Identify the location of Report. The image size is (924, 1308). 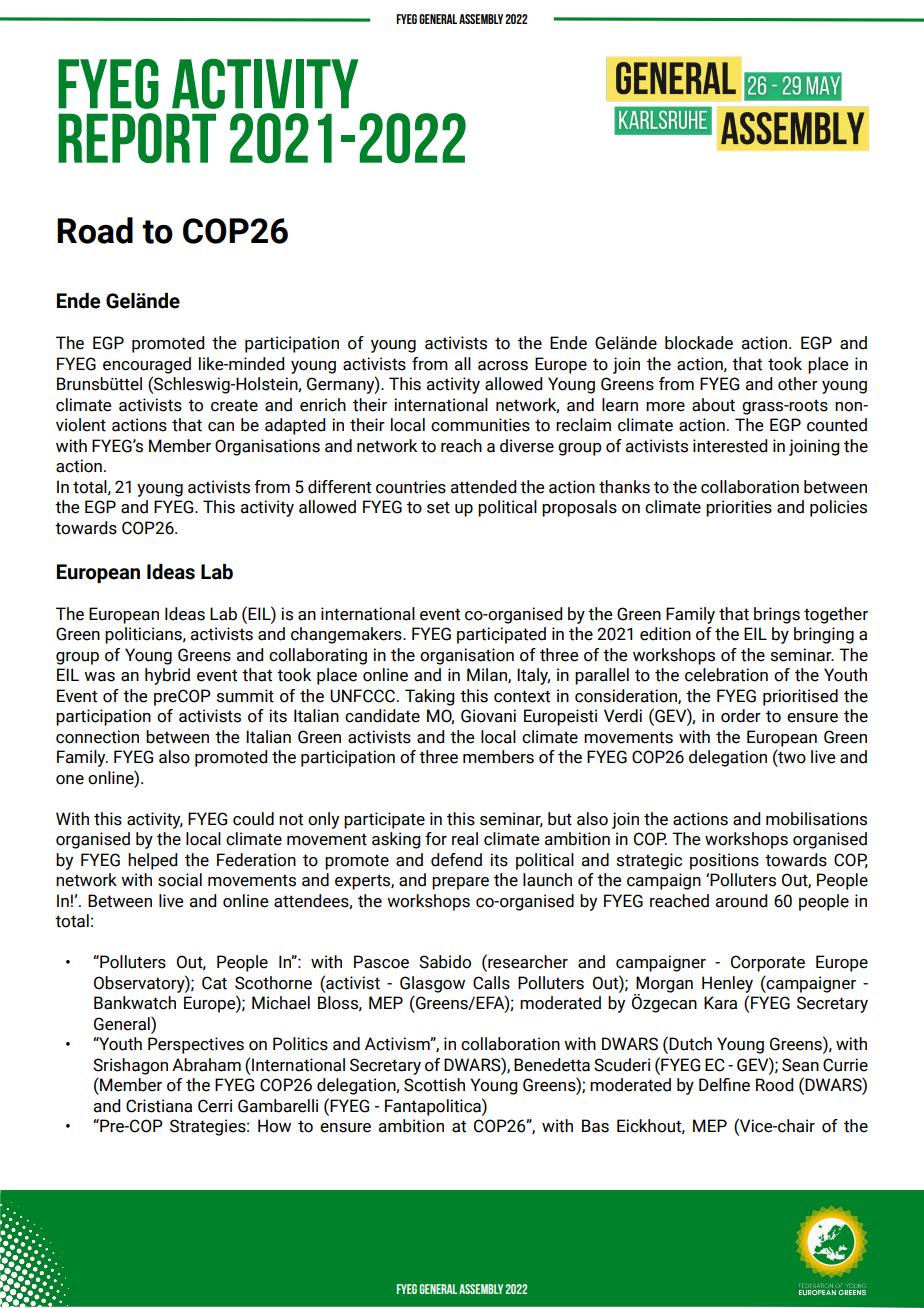
(137, 138).
